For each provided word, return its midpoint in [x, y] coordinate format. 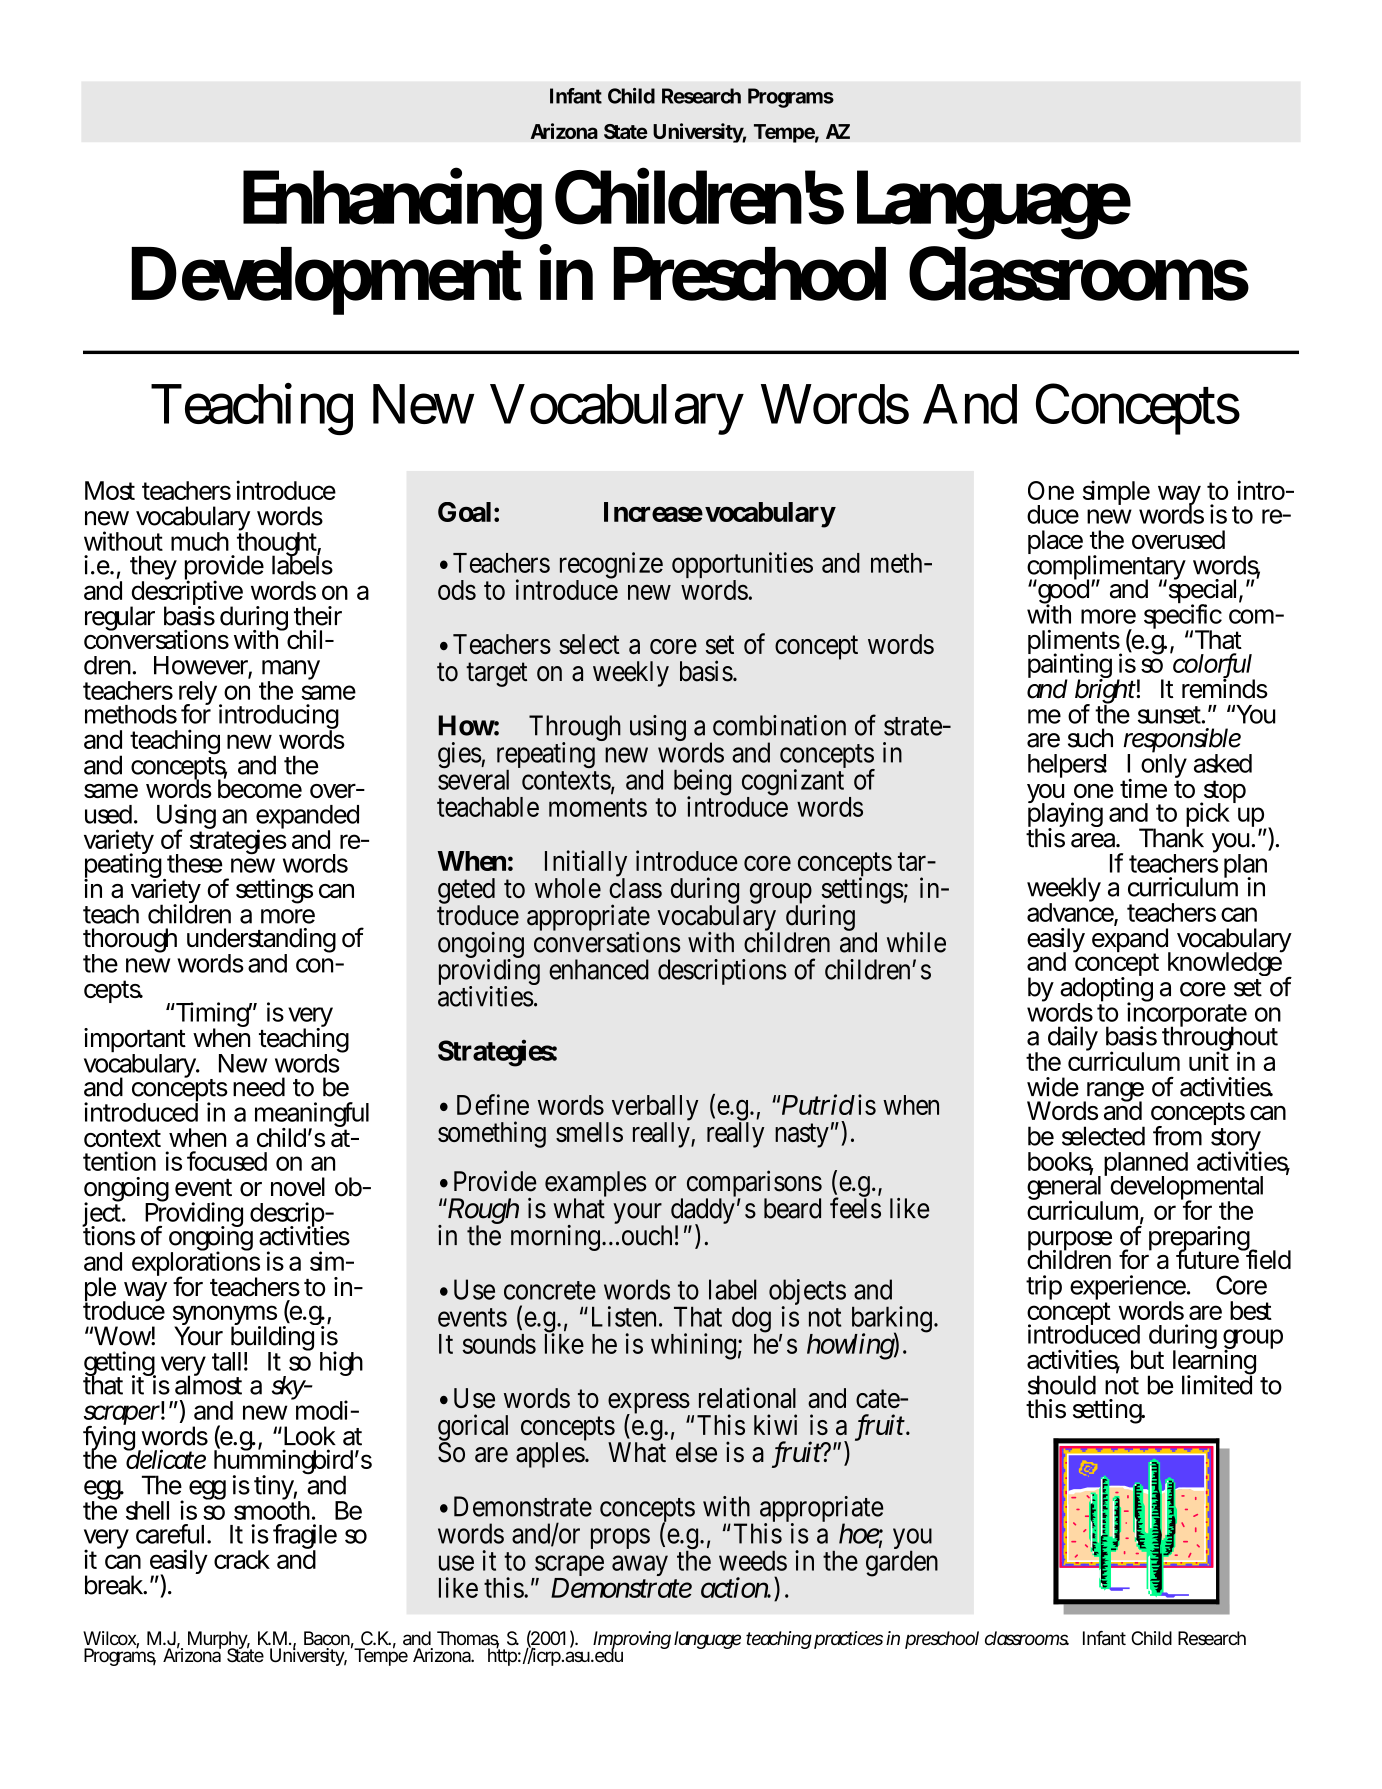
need [259, 1087]
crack [242, 1559]
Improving [632, 1641]
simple [1116, 492]
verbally [655, 1109]
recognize [611, 566]
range [1114, 1093]
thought [279, 544]
